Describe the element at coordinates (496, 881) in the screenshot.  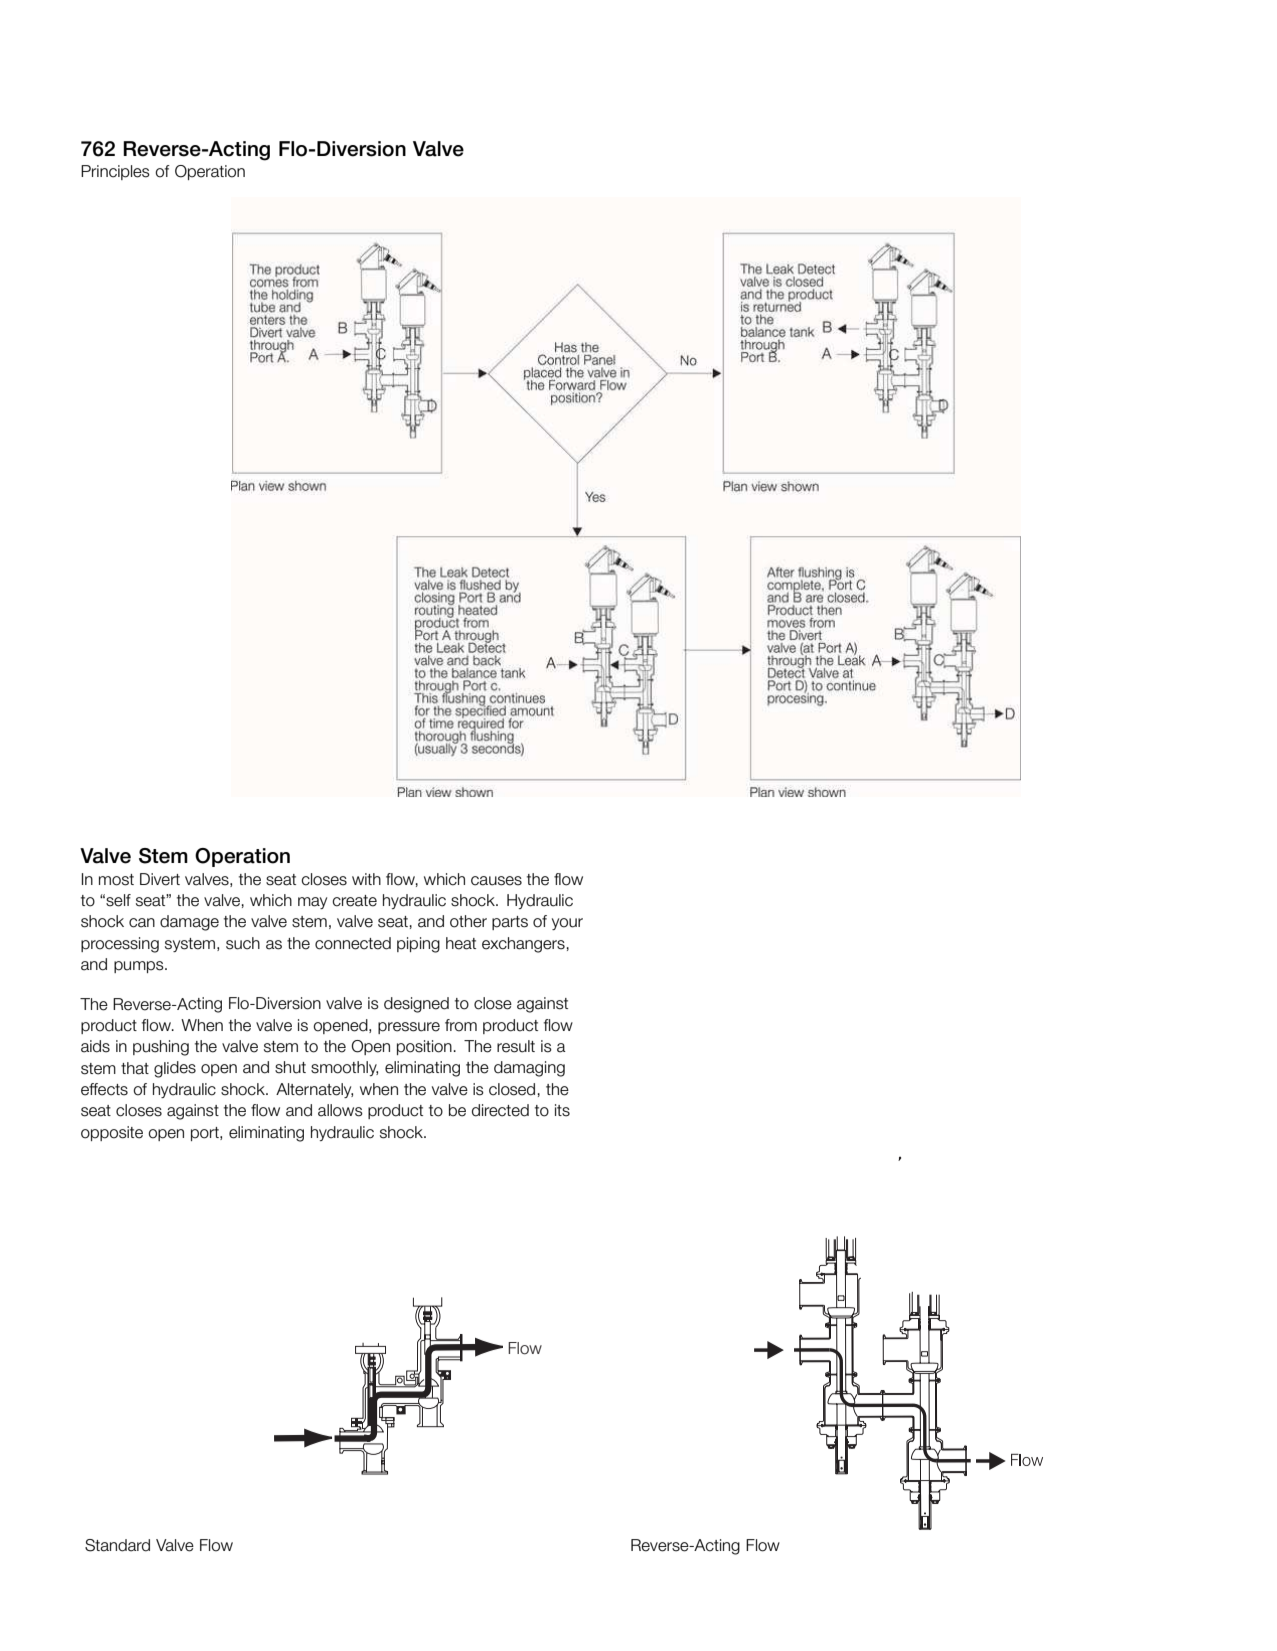
I see `causes` at that location.
